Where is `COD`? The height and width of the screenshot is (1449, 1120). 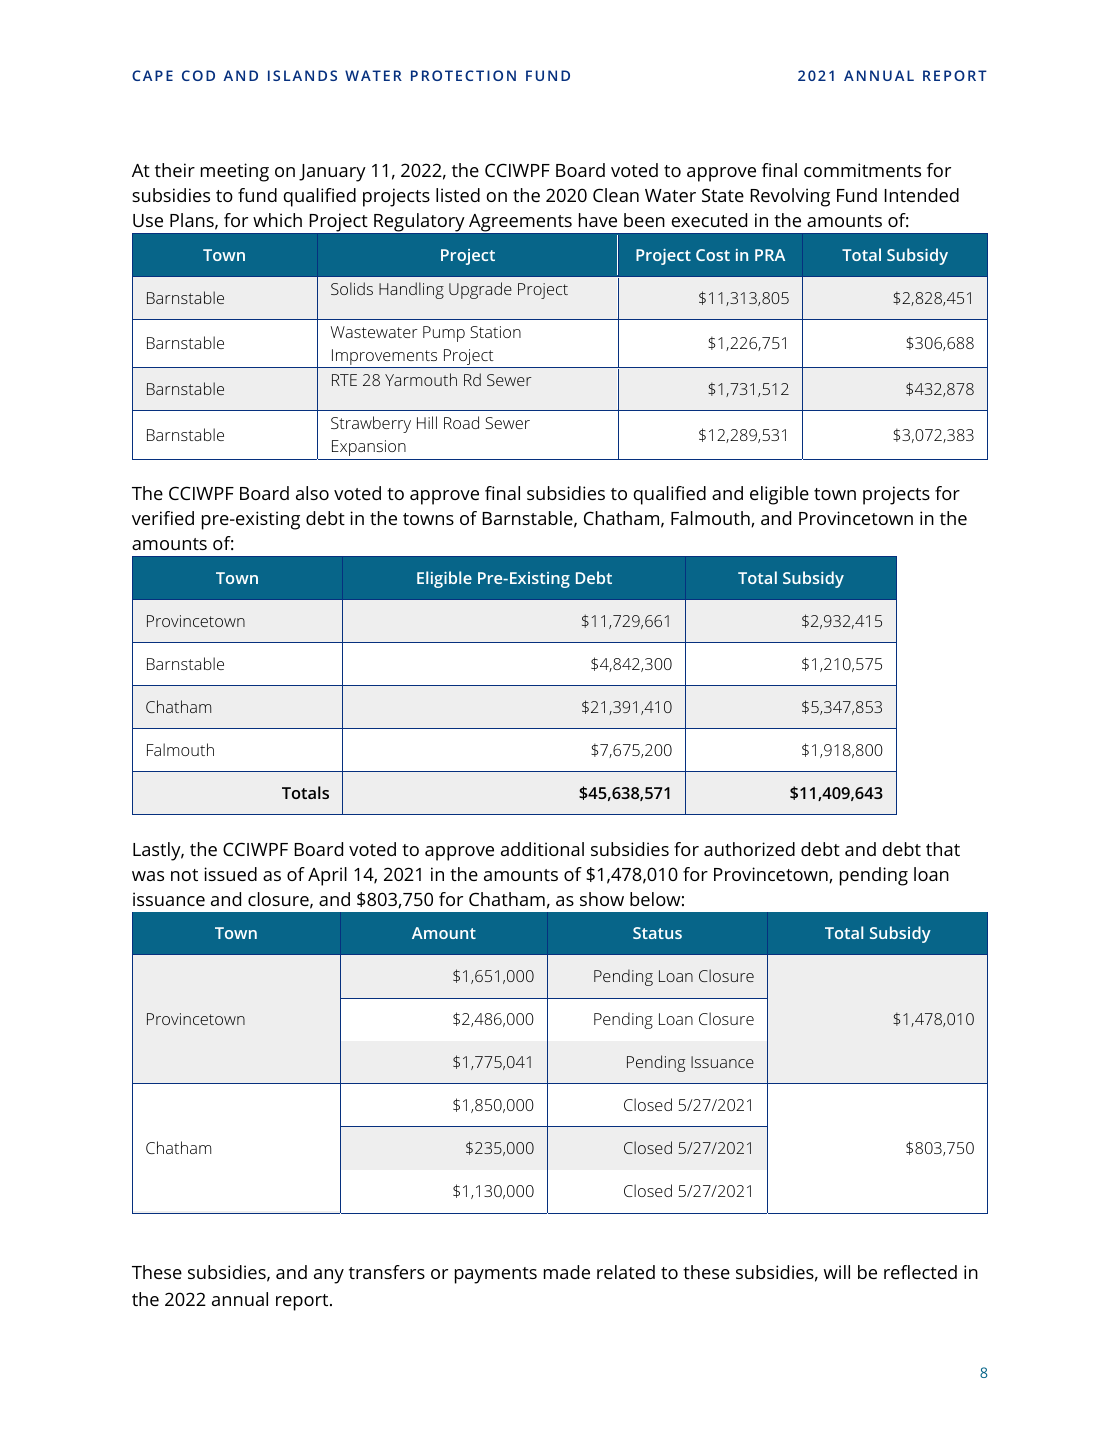 COD is located at coordinates (198, 75).
